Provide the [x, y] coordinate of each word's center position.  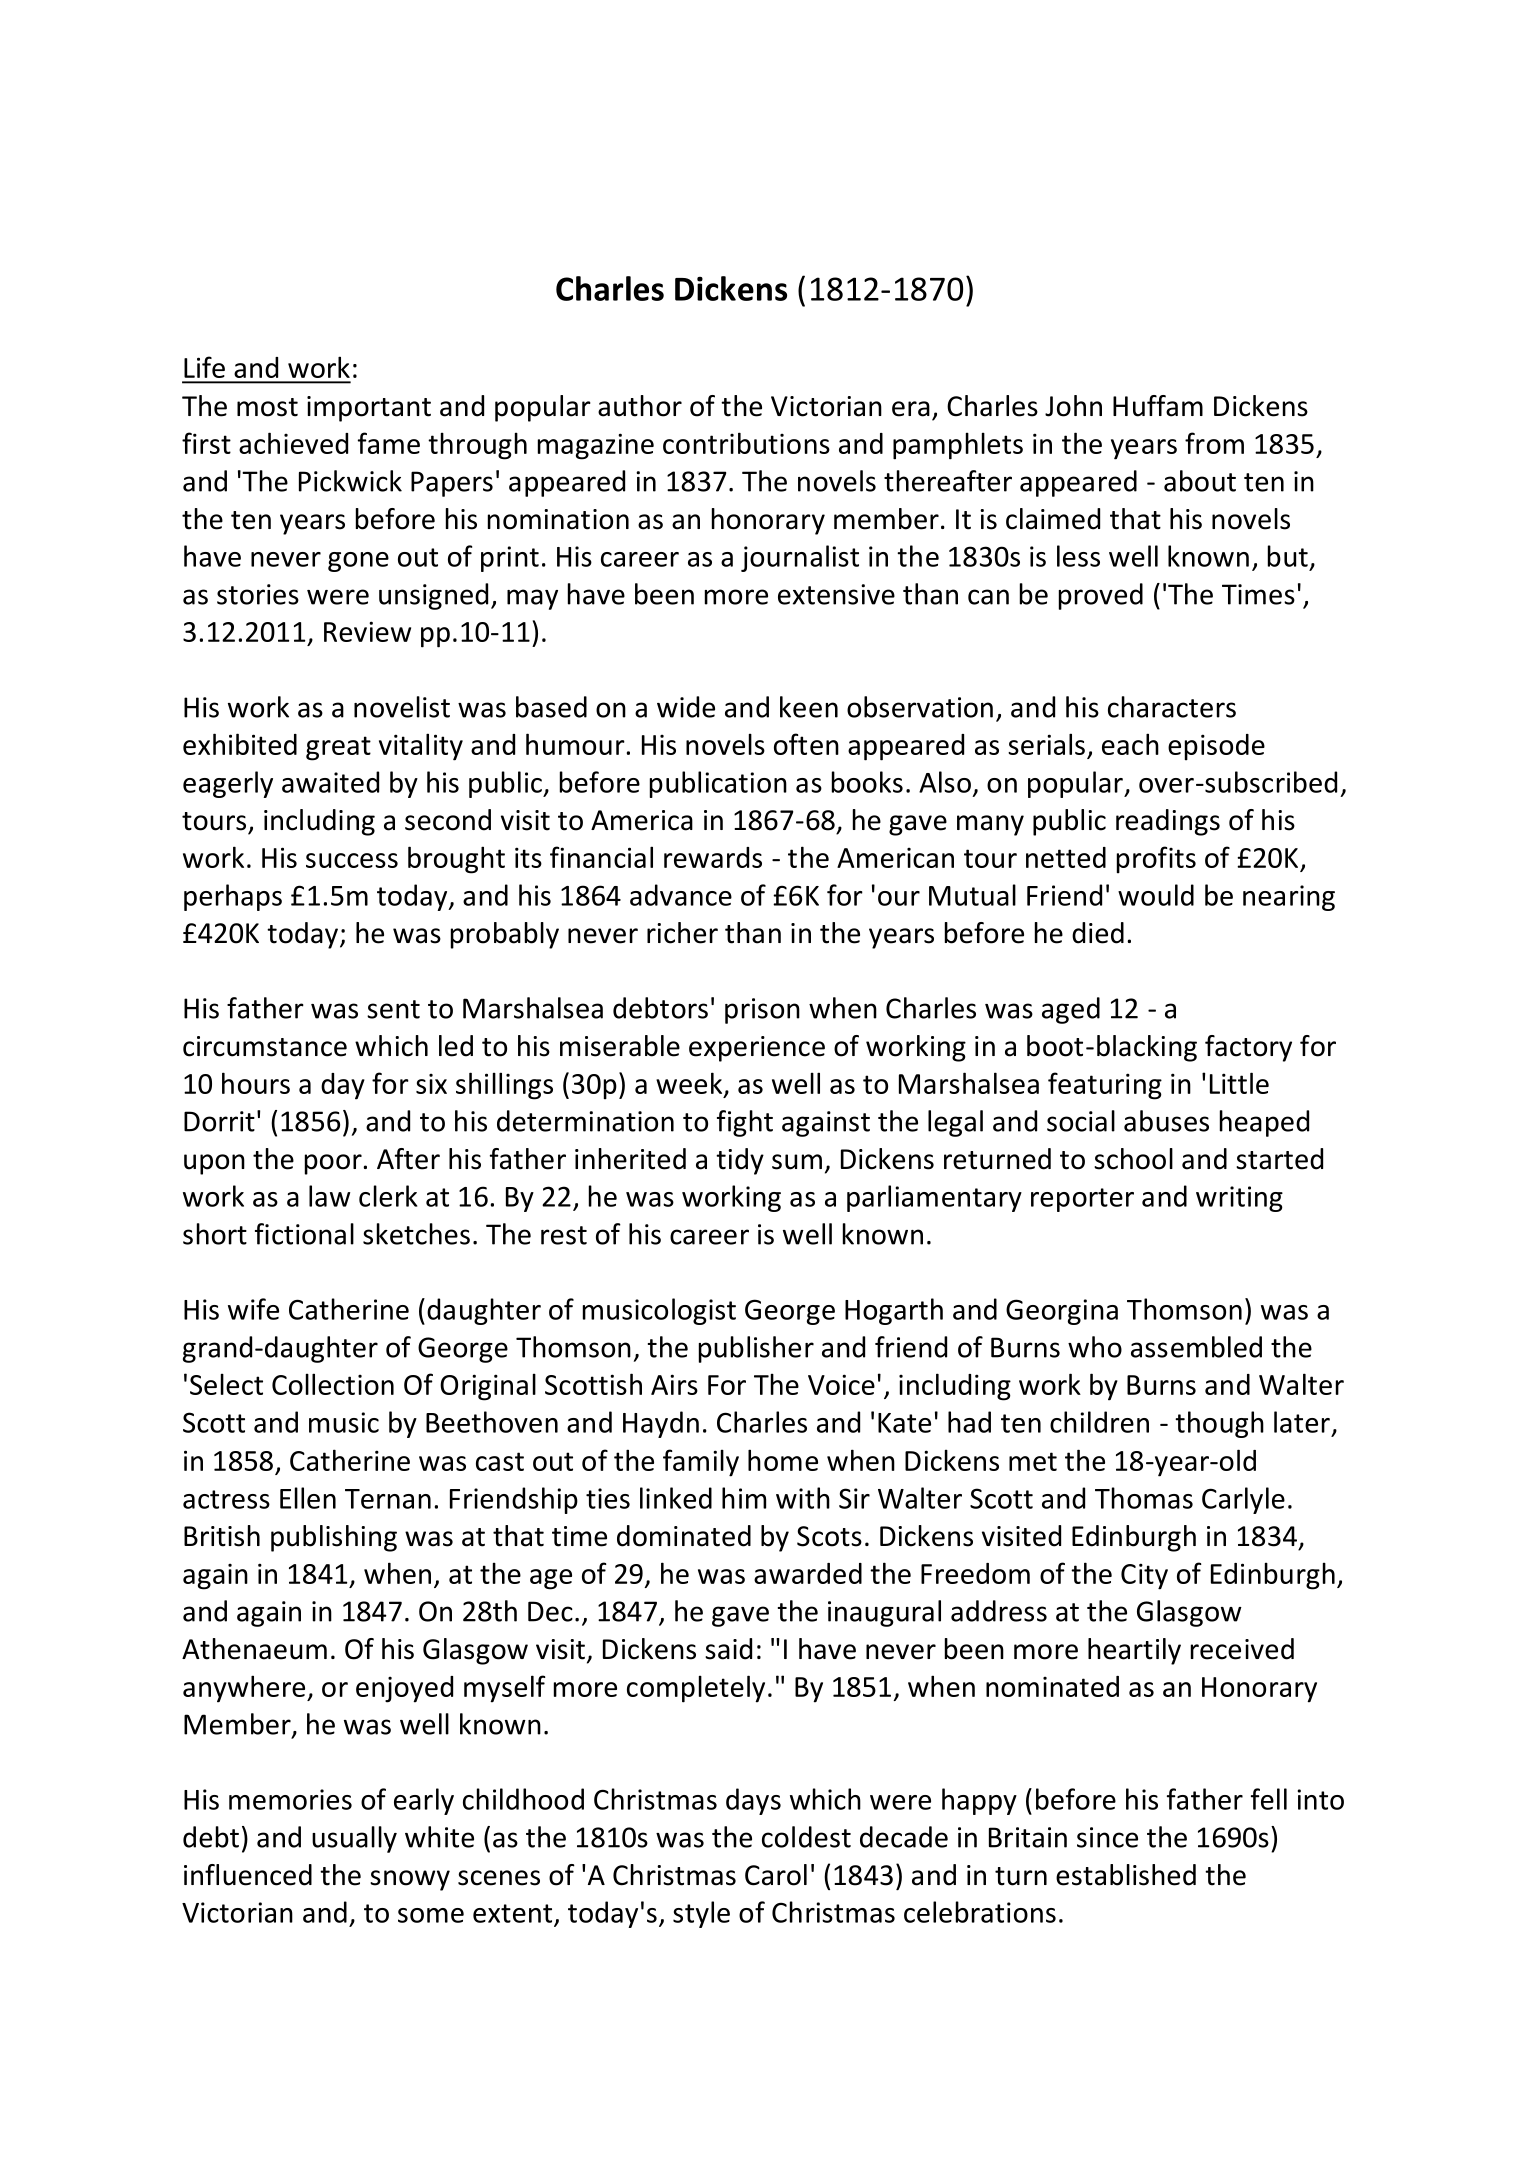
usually [354, 1839]
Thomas [1144, 1498]
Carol [776, 1875]
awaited [330, 782]
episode [1216, 747]
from [1214, 443]
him [744, 1498]
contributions [746, 443]
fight [745, 1123]
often [806, 744]
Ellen [308, 1498]
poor [334, 1164]
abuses [1166, 1121]
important [369, 409]
